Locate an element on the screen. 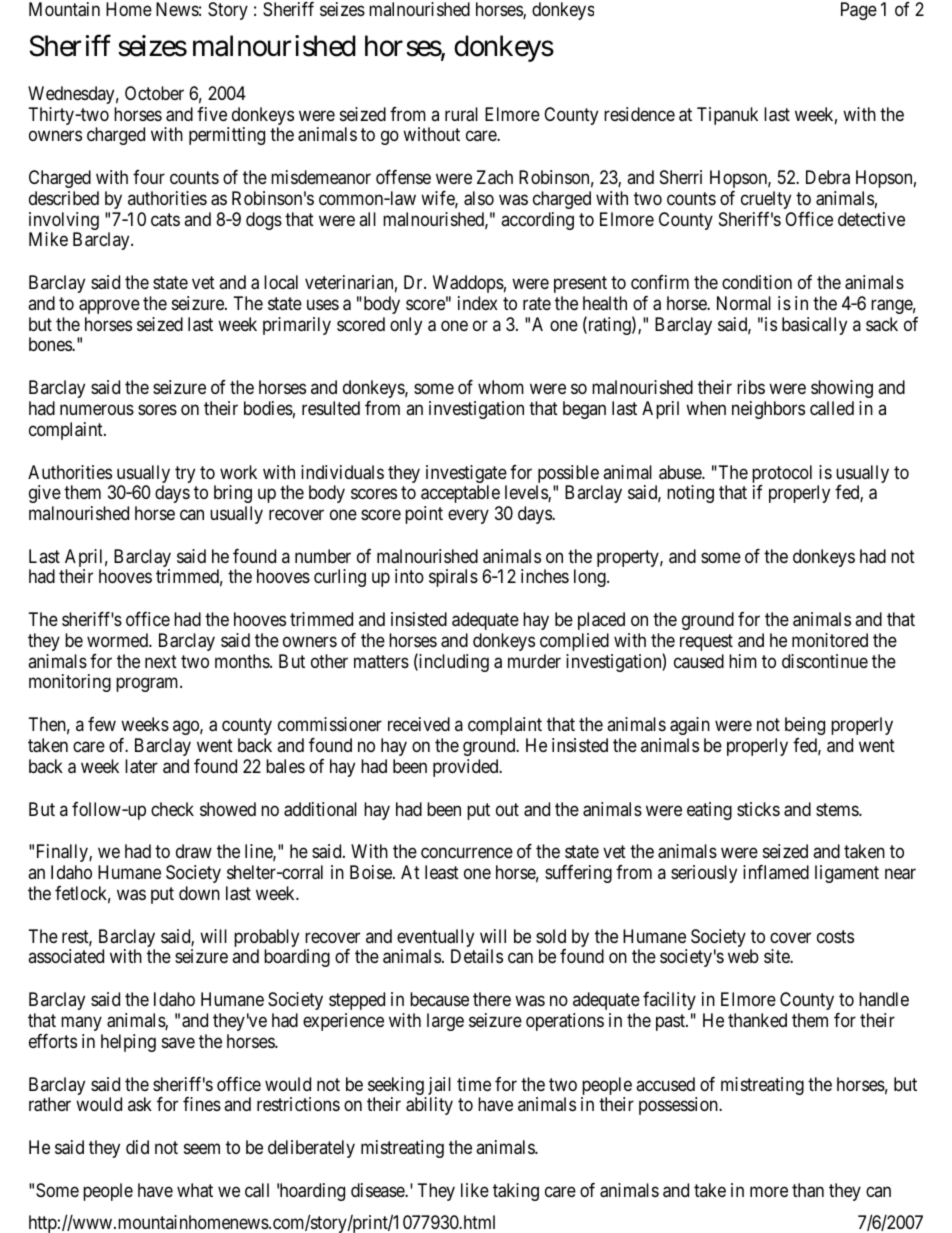 The image size is (952, 1233). index is located at coordinates (478, 303).
